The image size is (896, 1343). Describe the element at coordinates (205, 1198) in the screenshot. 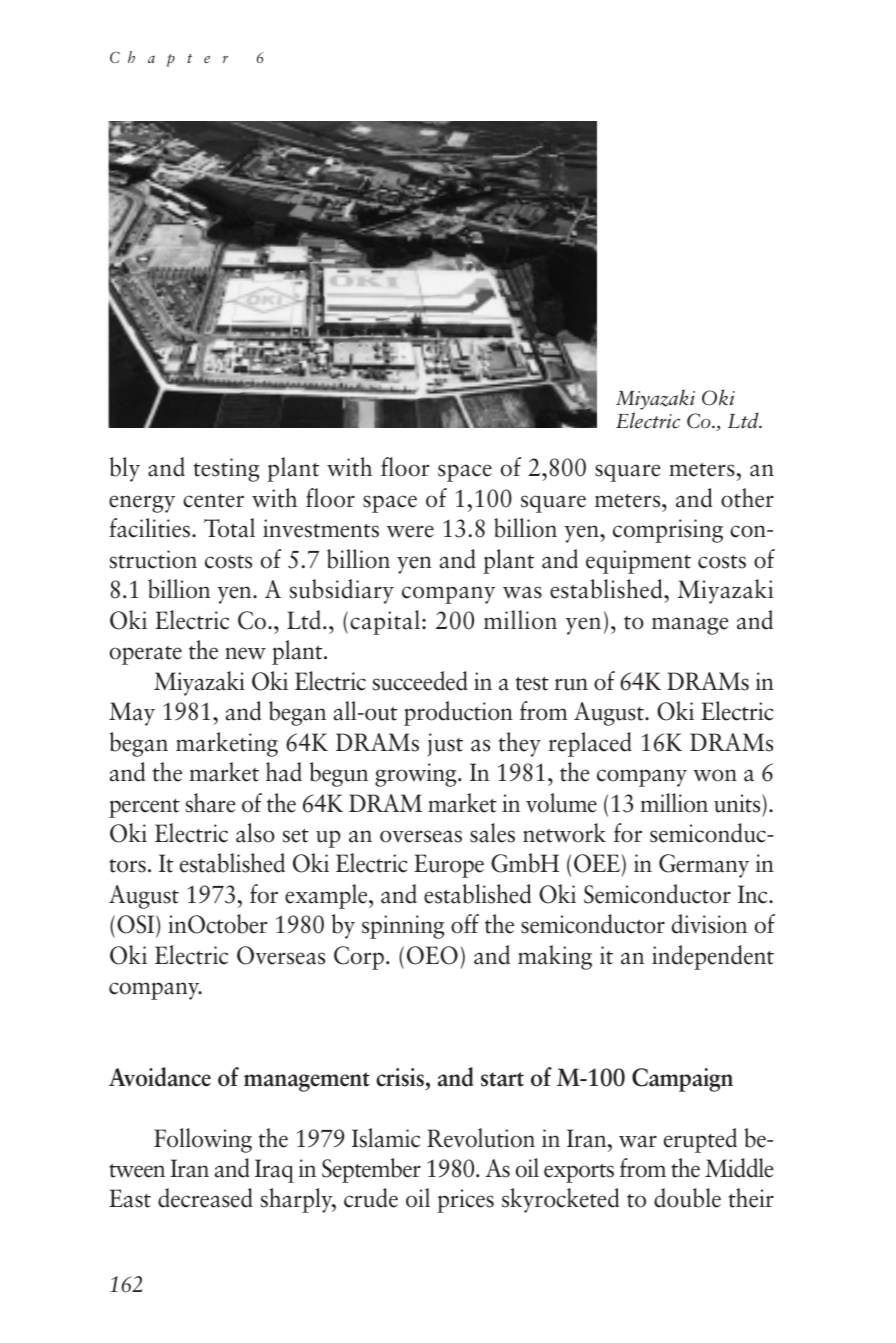

I see `decreased` at that location.
